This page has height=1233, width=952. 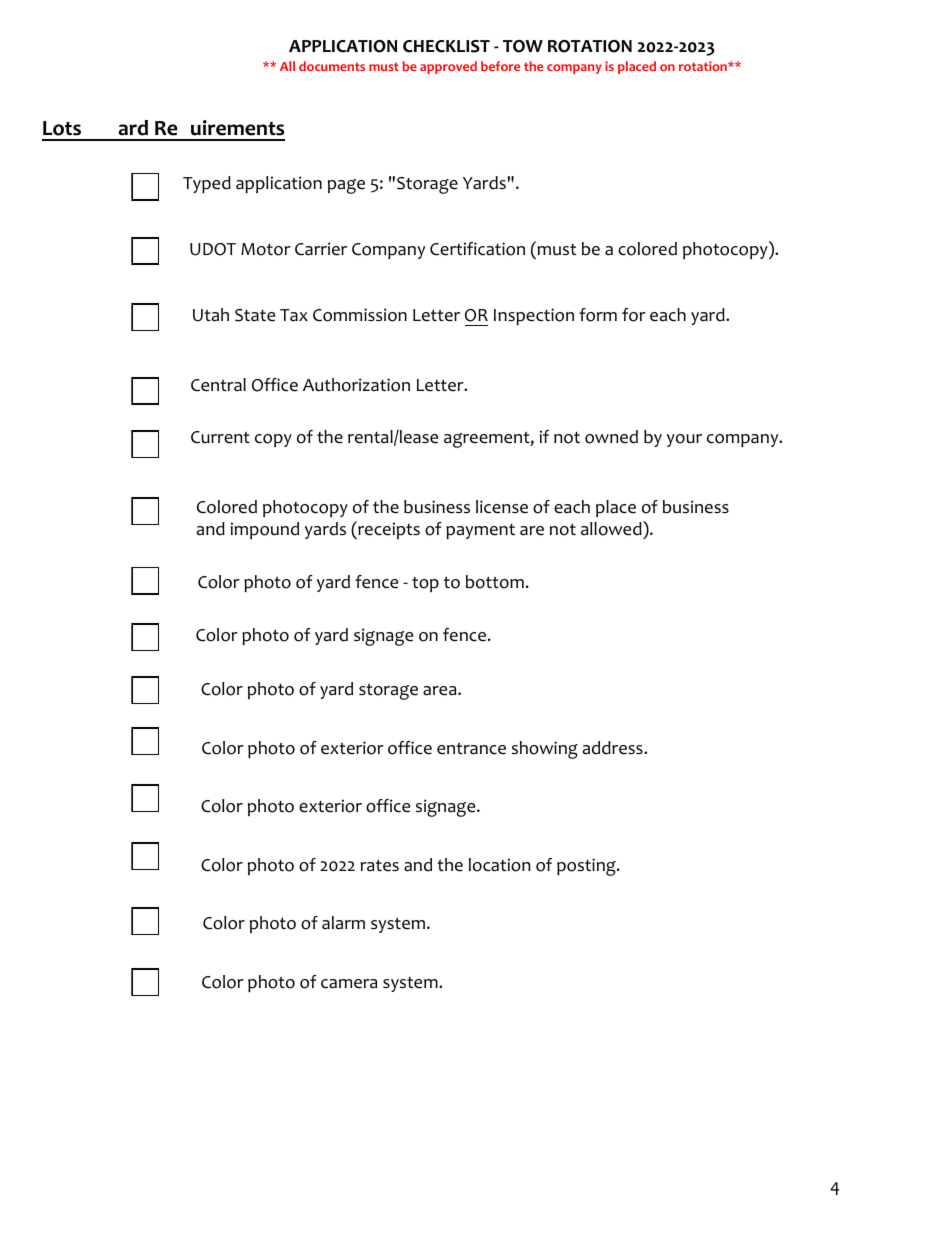 I want to click on alarm, so click(x=343, y=923).
